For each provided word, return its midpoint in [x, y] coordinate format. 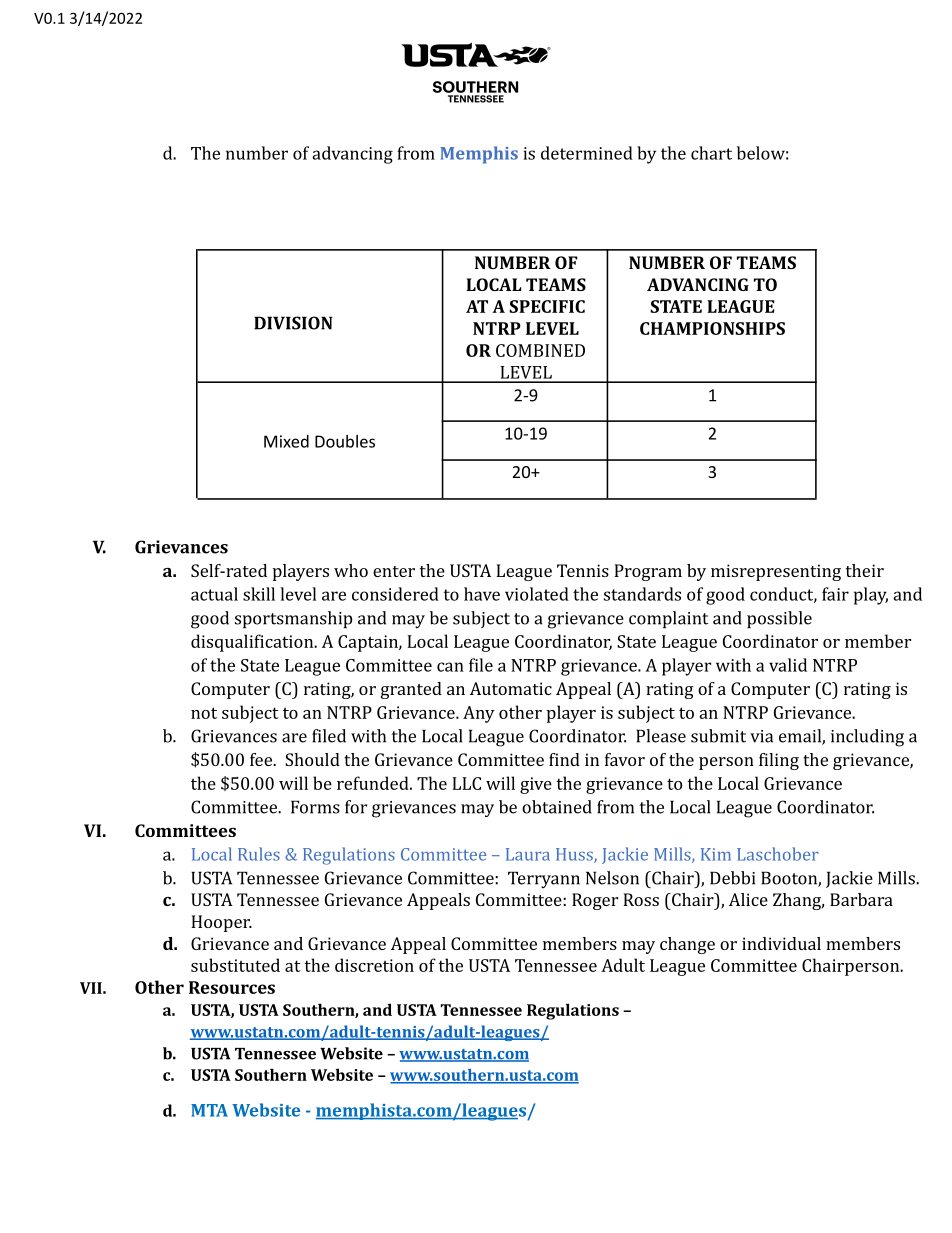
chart [711, 153]
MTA [209, 1110]
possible [779, 619]
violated [537, 594]
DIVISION [293, 323]
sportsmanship [293, 619]
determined [587, 153]
